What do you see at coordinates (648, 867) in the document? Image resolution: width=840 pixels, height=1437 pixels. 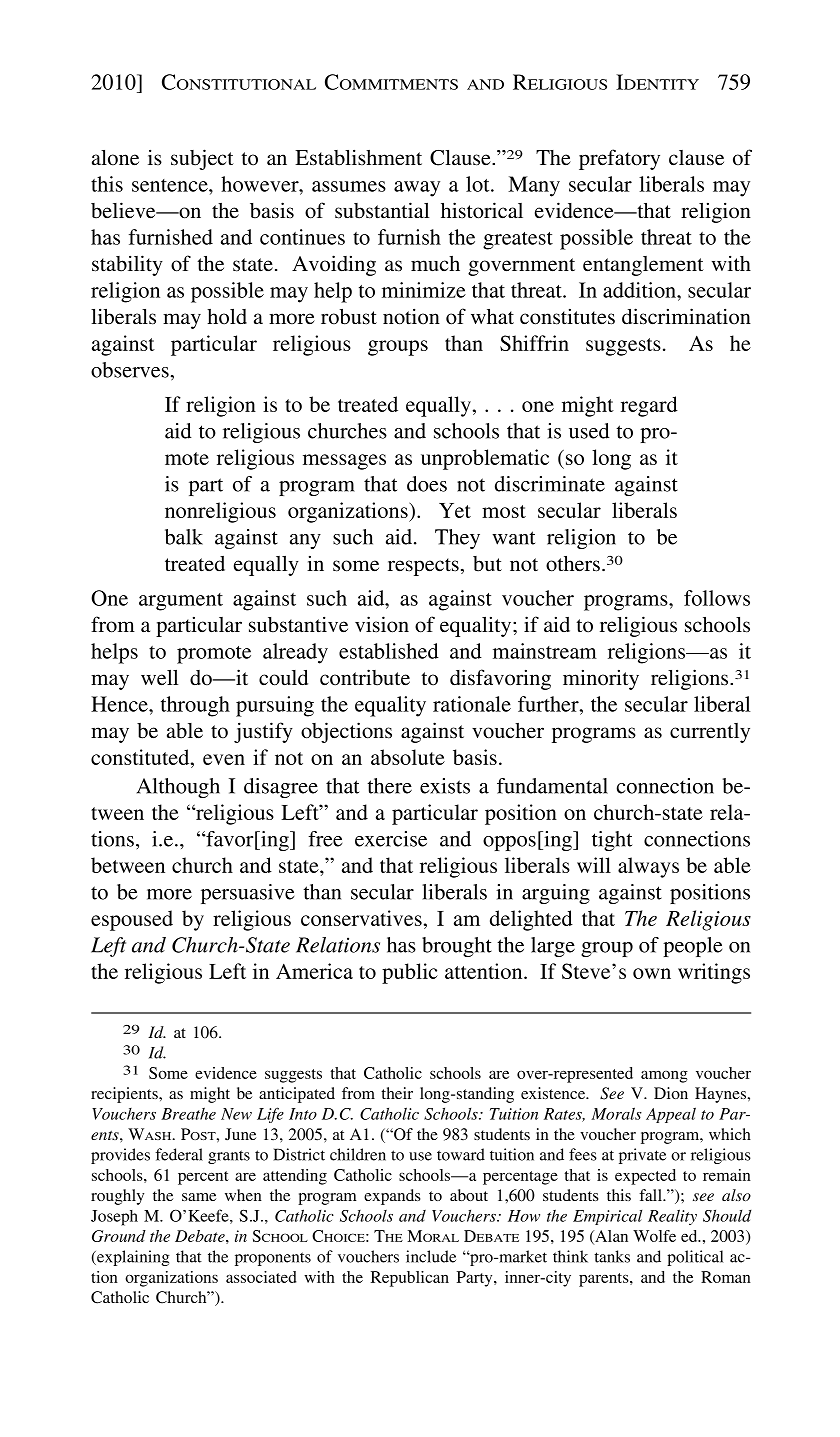 I see `always` at bounding box center [648, 867].
